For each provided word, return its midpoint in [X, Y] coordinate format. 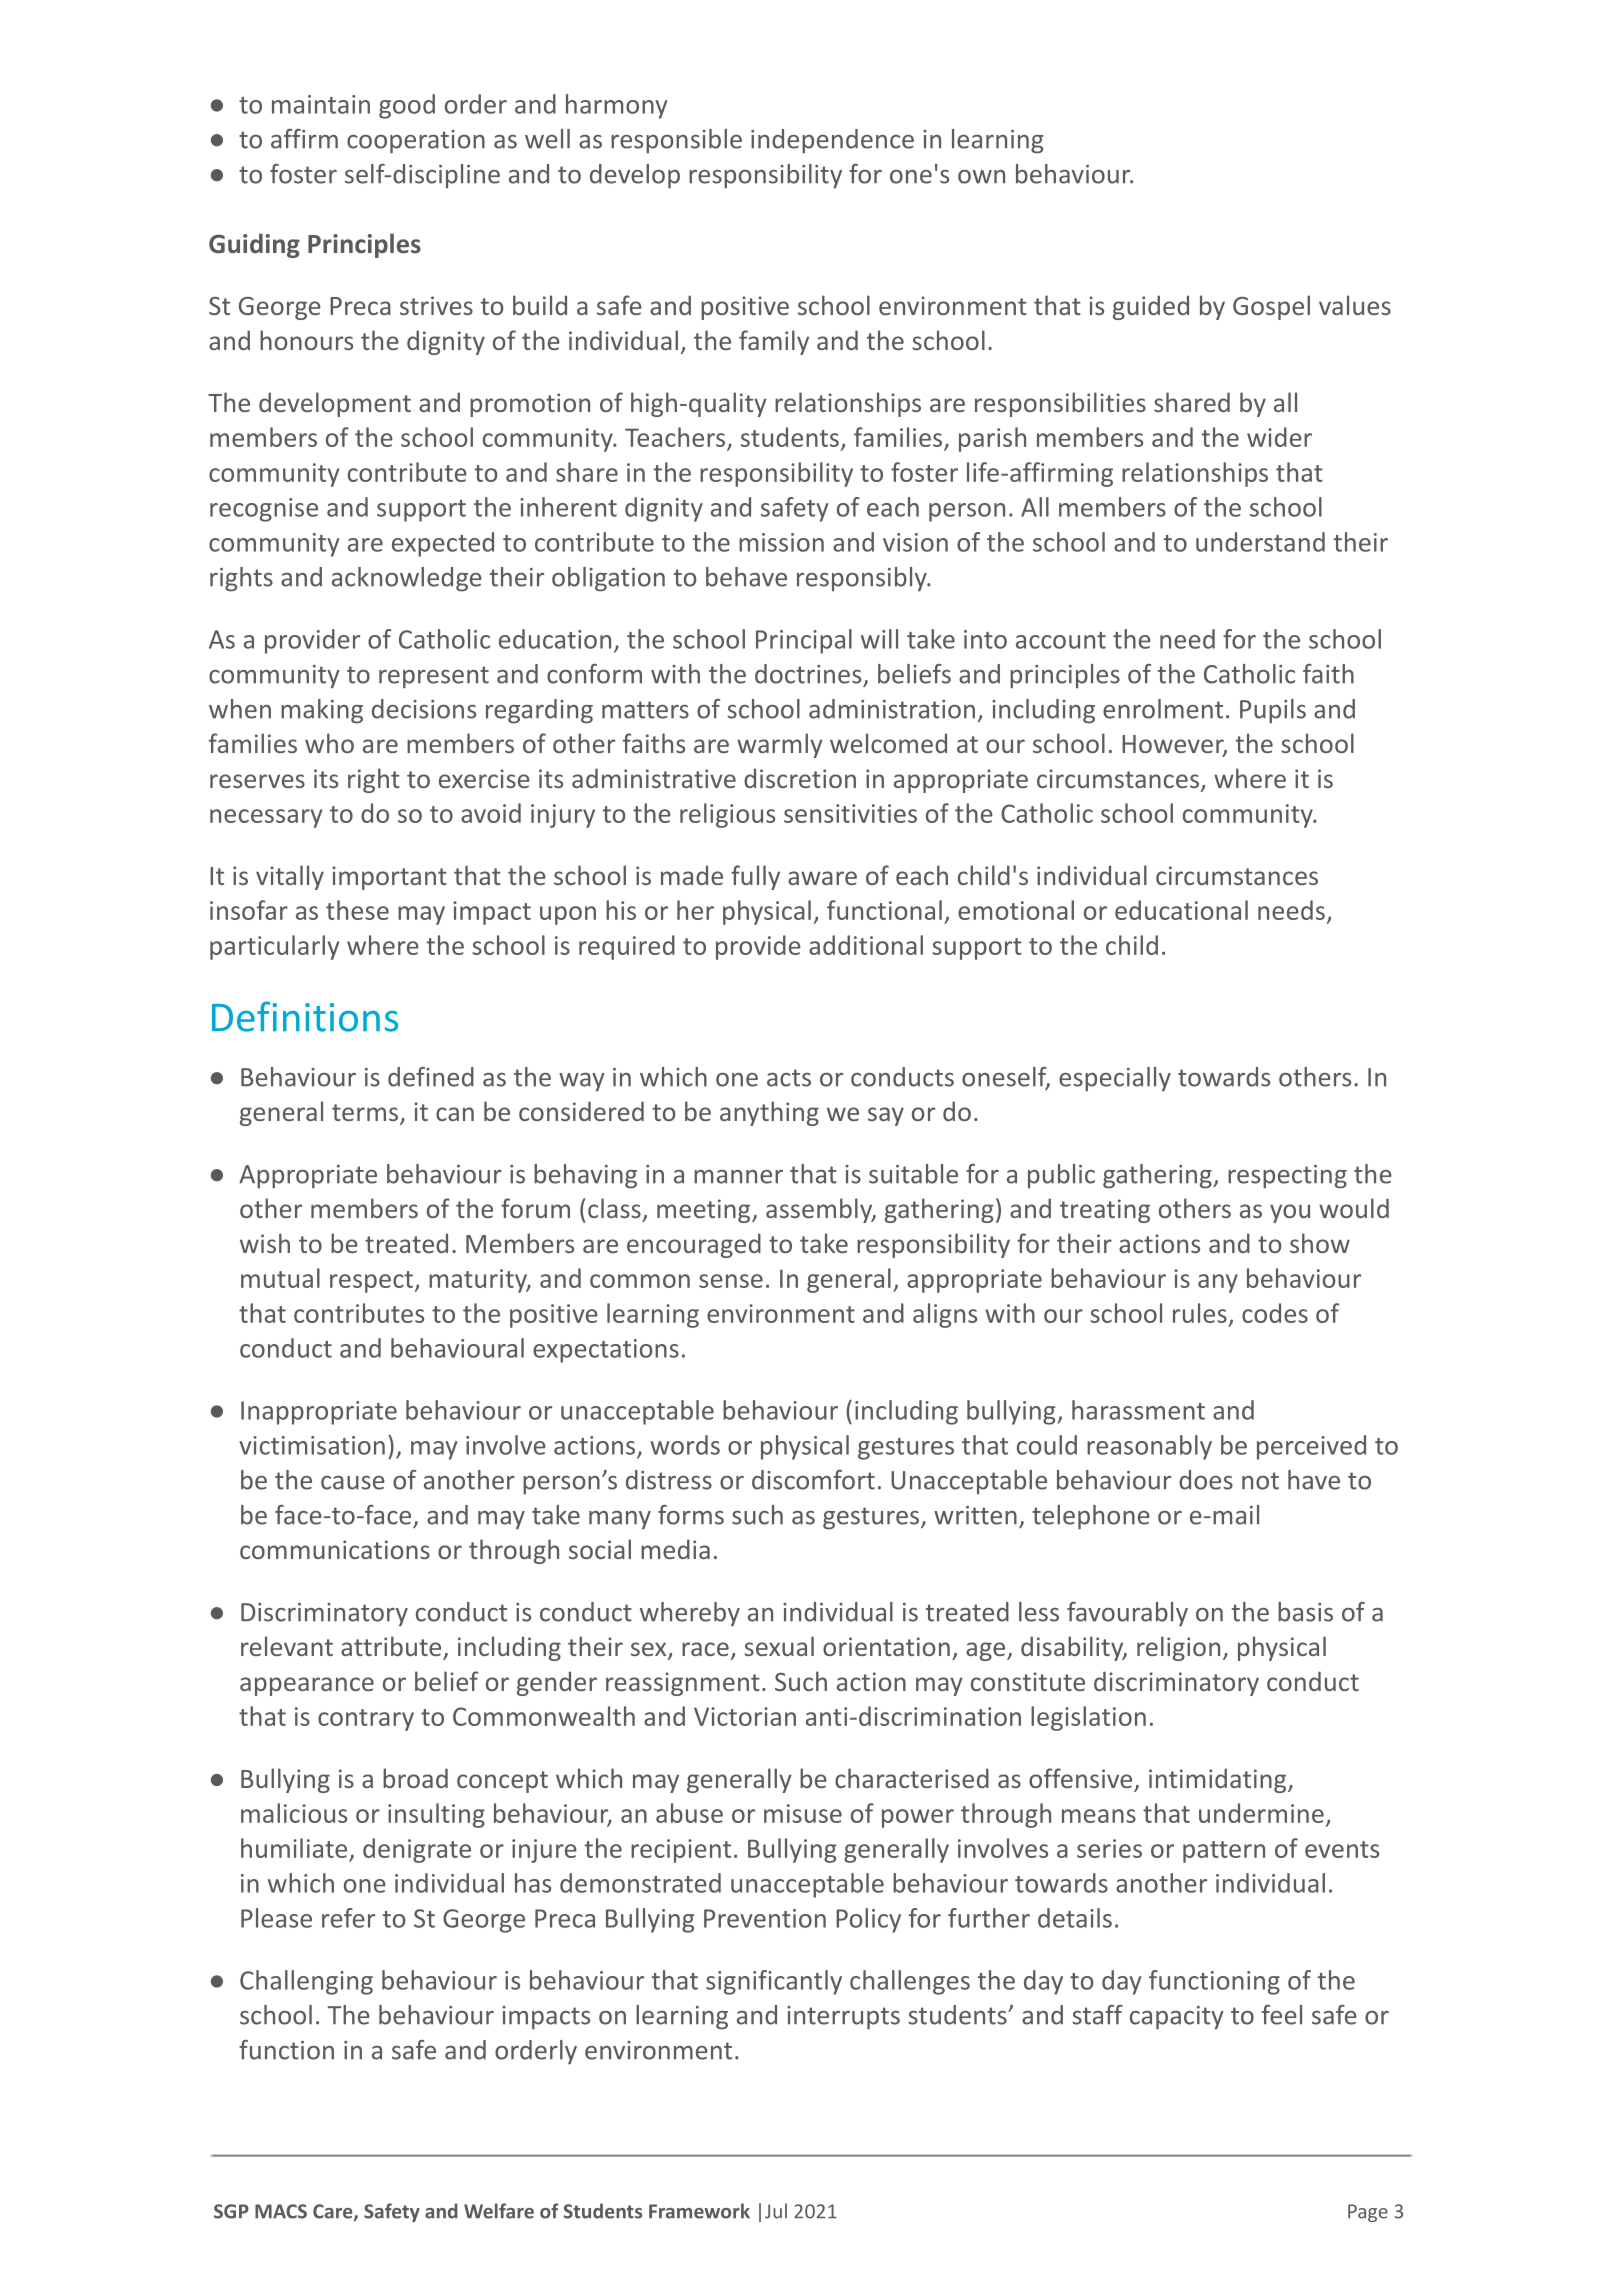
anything [769, 1113]
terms [365, 1112]
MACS [281, 2211]
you [1290, 1213]
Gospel [1271, 307]
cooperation [416, 142]
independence [832, 141]
